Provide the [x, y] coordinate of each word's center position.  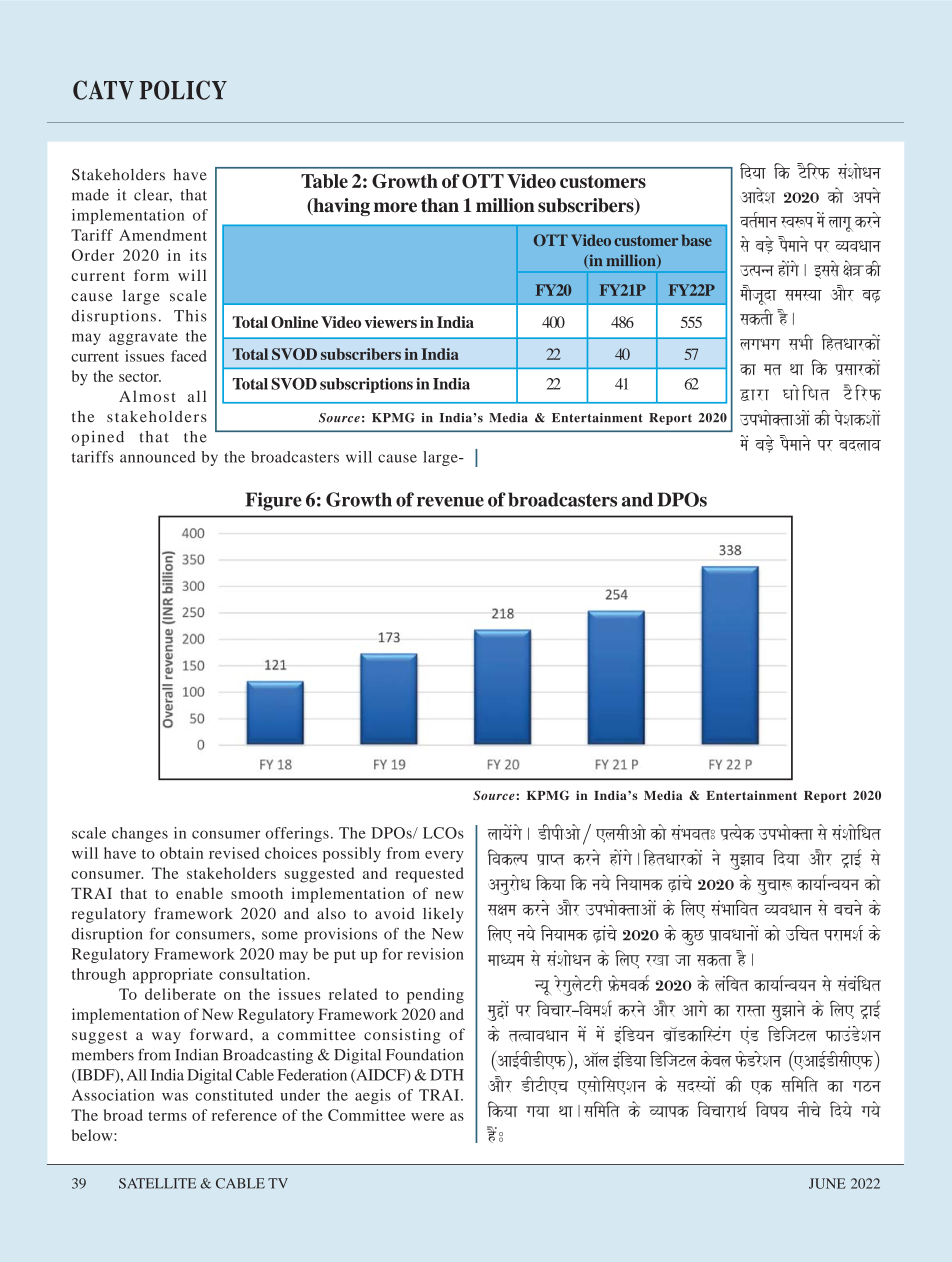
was [175, 1097]
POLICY [183, 90]
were [427, 1117]
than [440, 205]
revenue [450, 502]
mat [773, 369]
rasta [751, 1011]
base [697, 240]
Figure [274, 501]
